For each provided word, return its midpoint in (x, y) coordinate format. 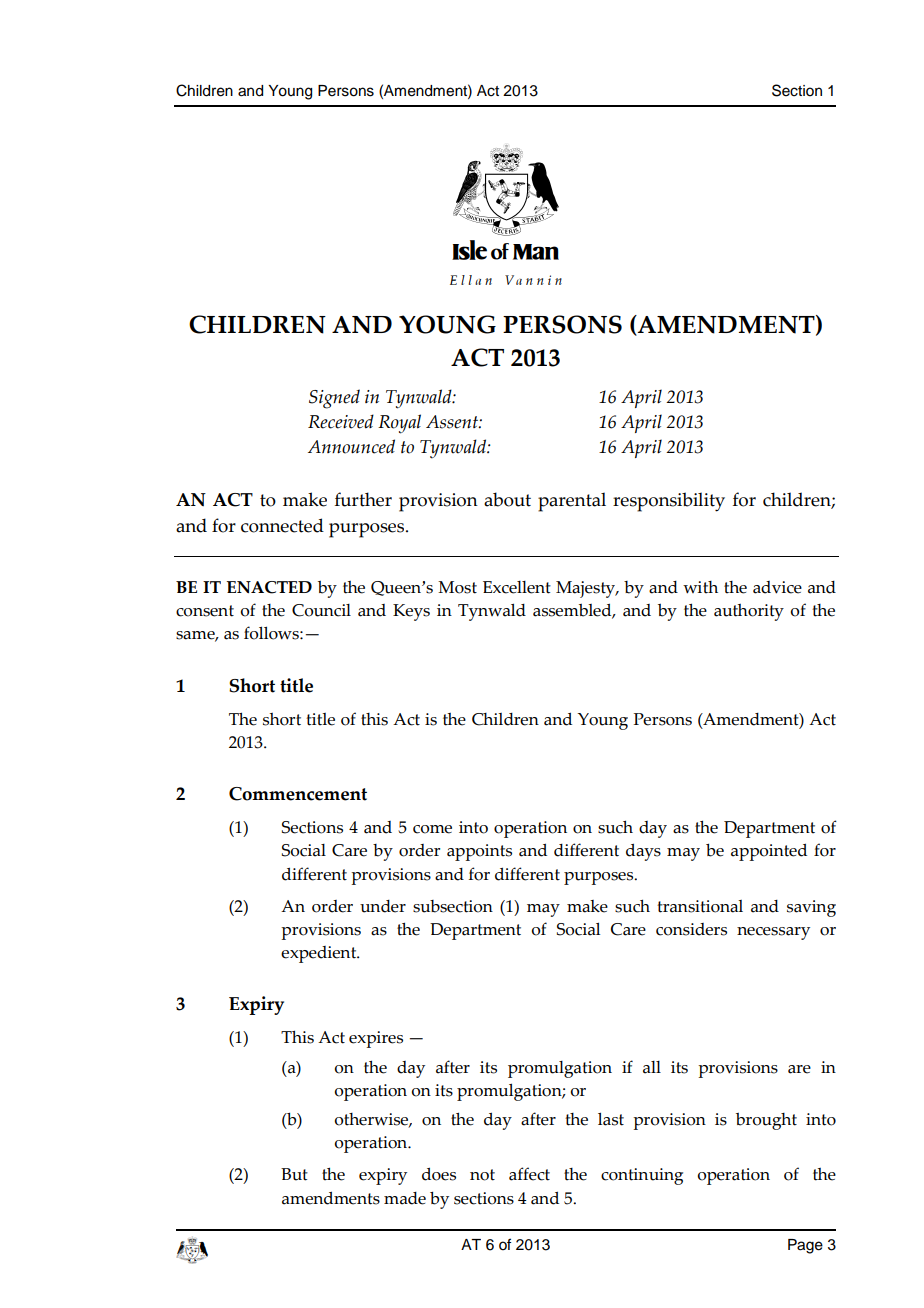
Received (341, 421)
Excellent (517, 587)
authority (749, 612)
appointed (769, 852)
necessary (773, 933)
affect (529, 1174)
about (507, 499)
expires (376, 1039)
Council (321, 610)
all (652, 1067)
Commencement (298, 794)
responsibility (669, 502)
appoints (479, 852)
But (294, 1174)
